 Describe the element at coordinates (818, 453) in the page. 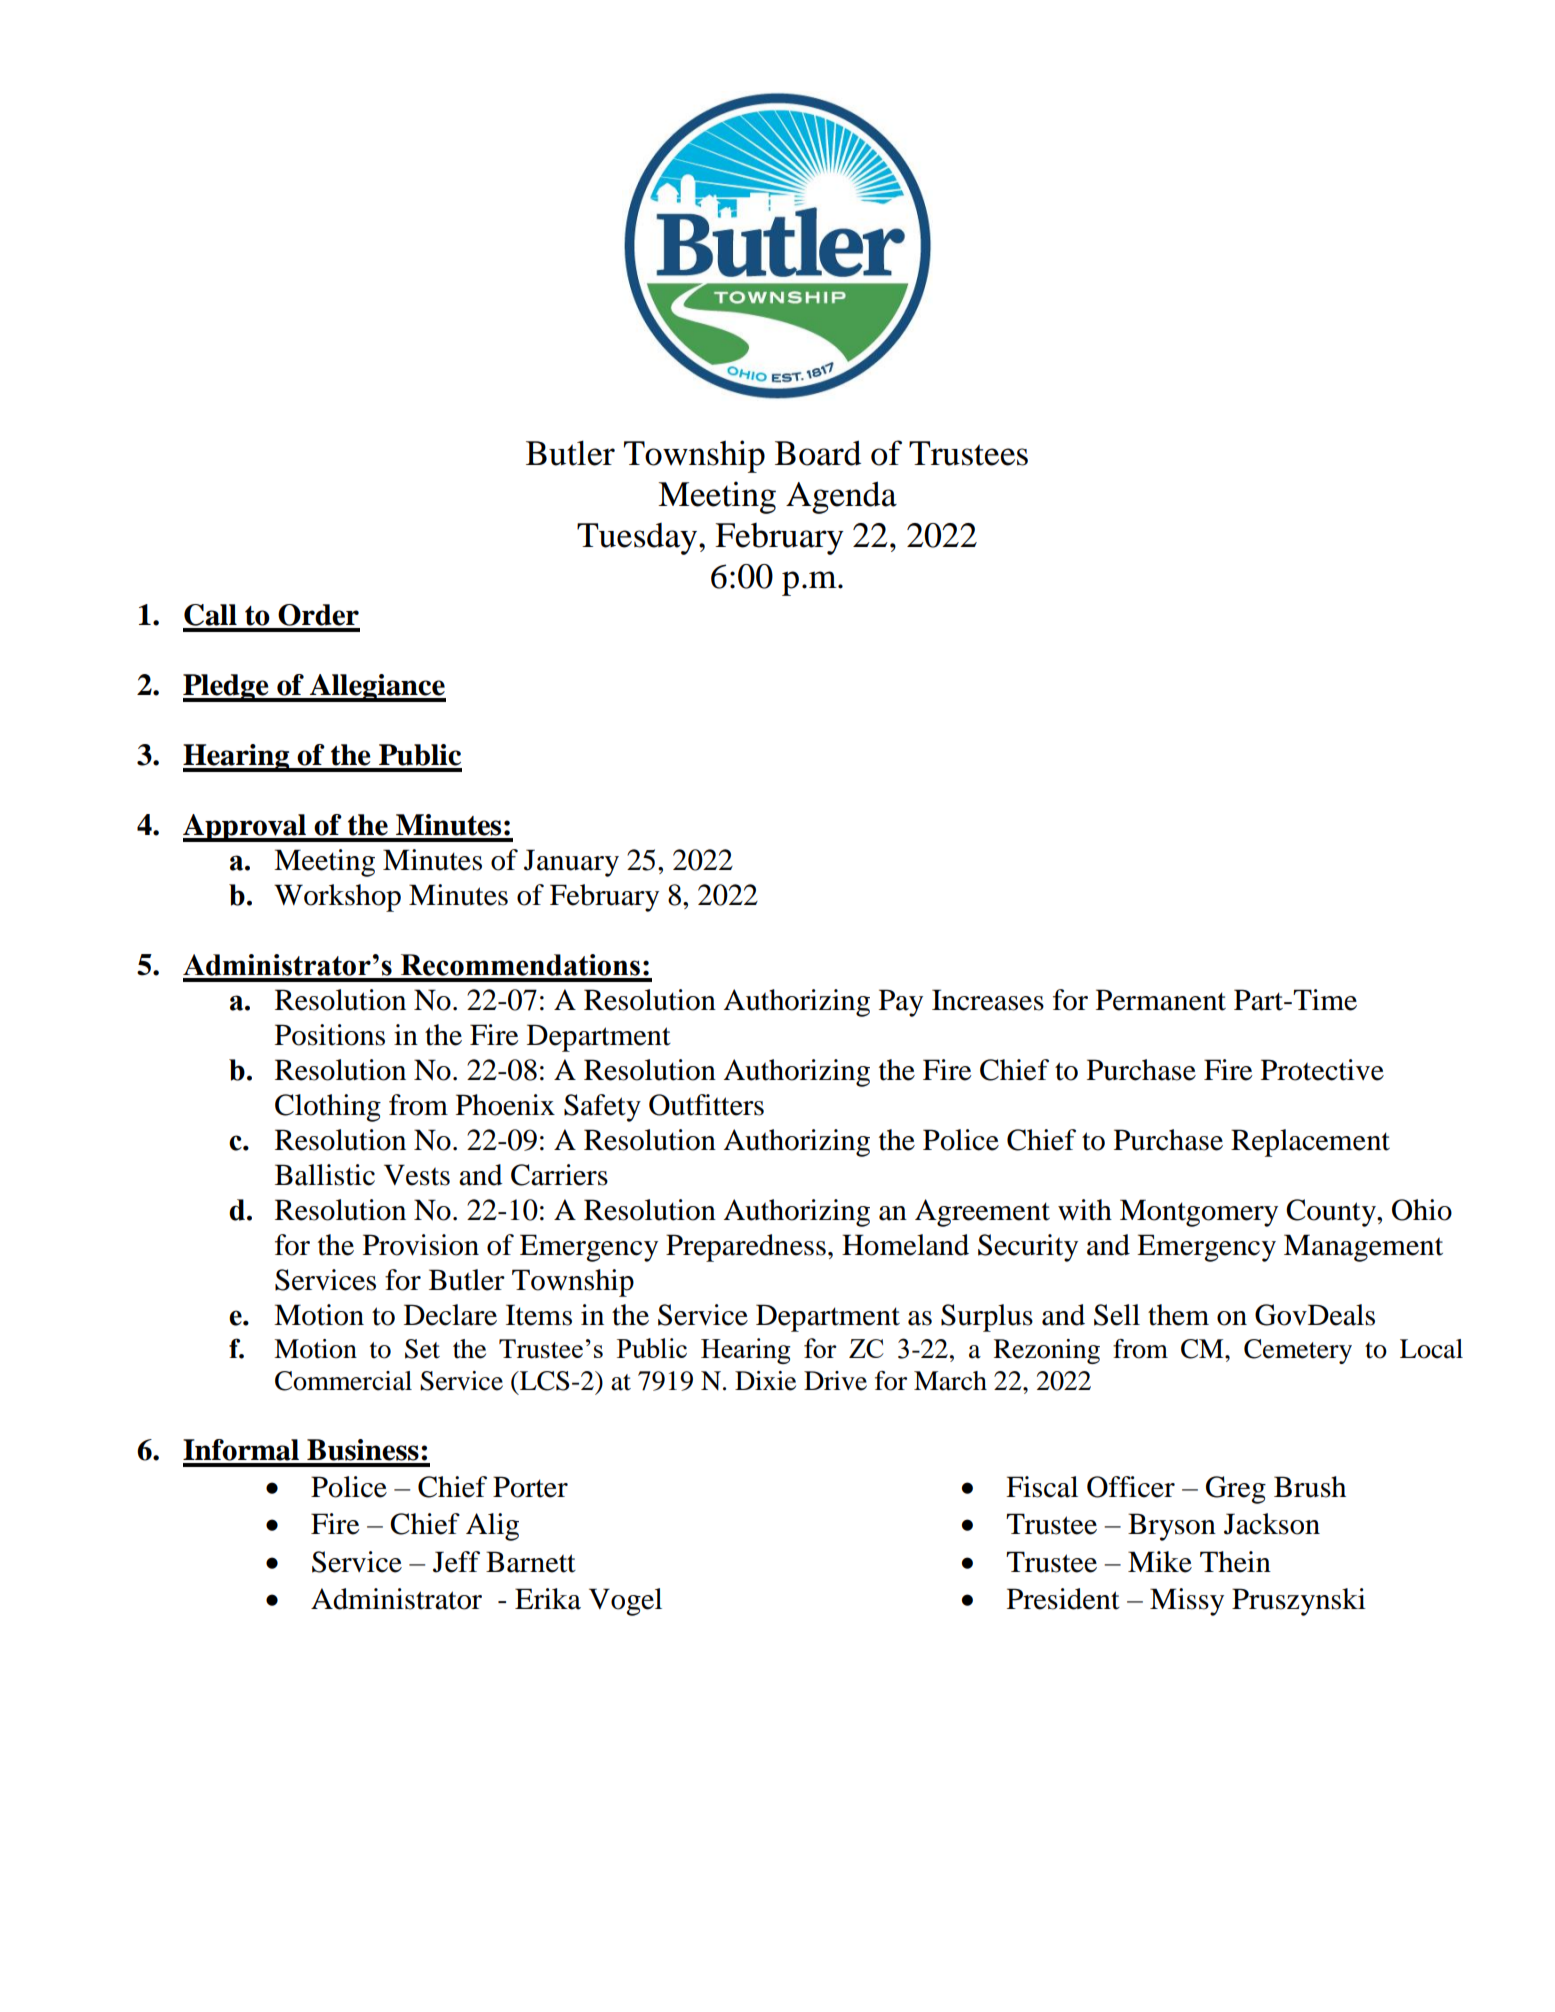

I see `Board` at that location.
